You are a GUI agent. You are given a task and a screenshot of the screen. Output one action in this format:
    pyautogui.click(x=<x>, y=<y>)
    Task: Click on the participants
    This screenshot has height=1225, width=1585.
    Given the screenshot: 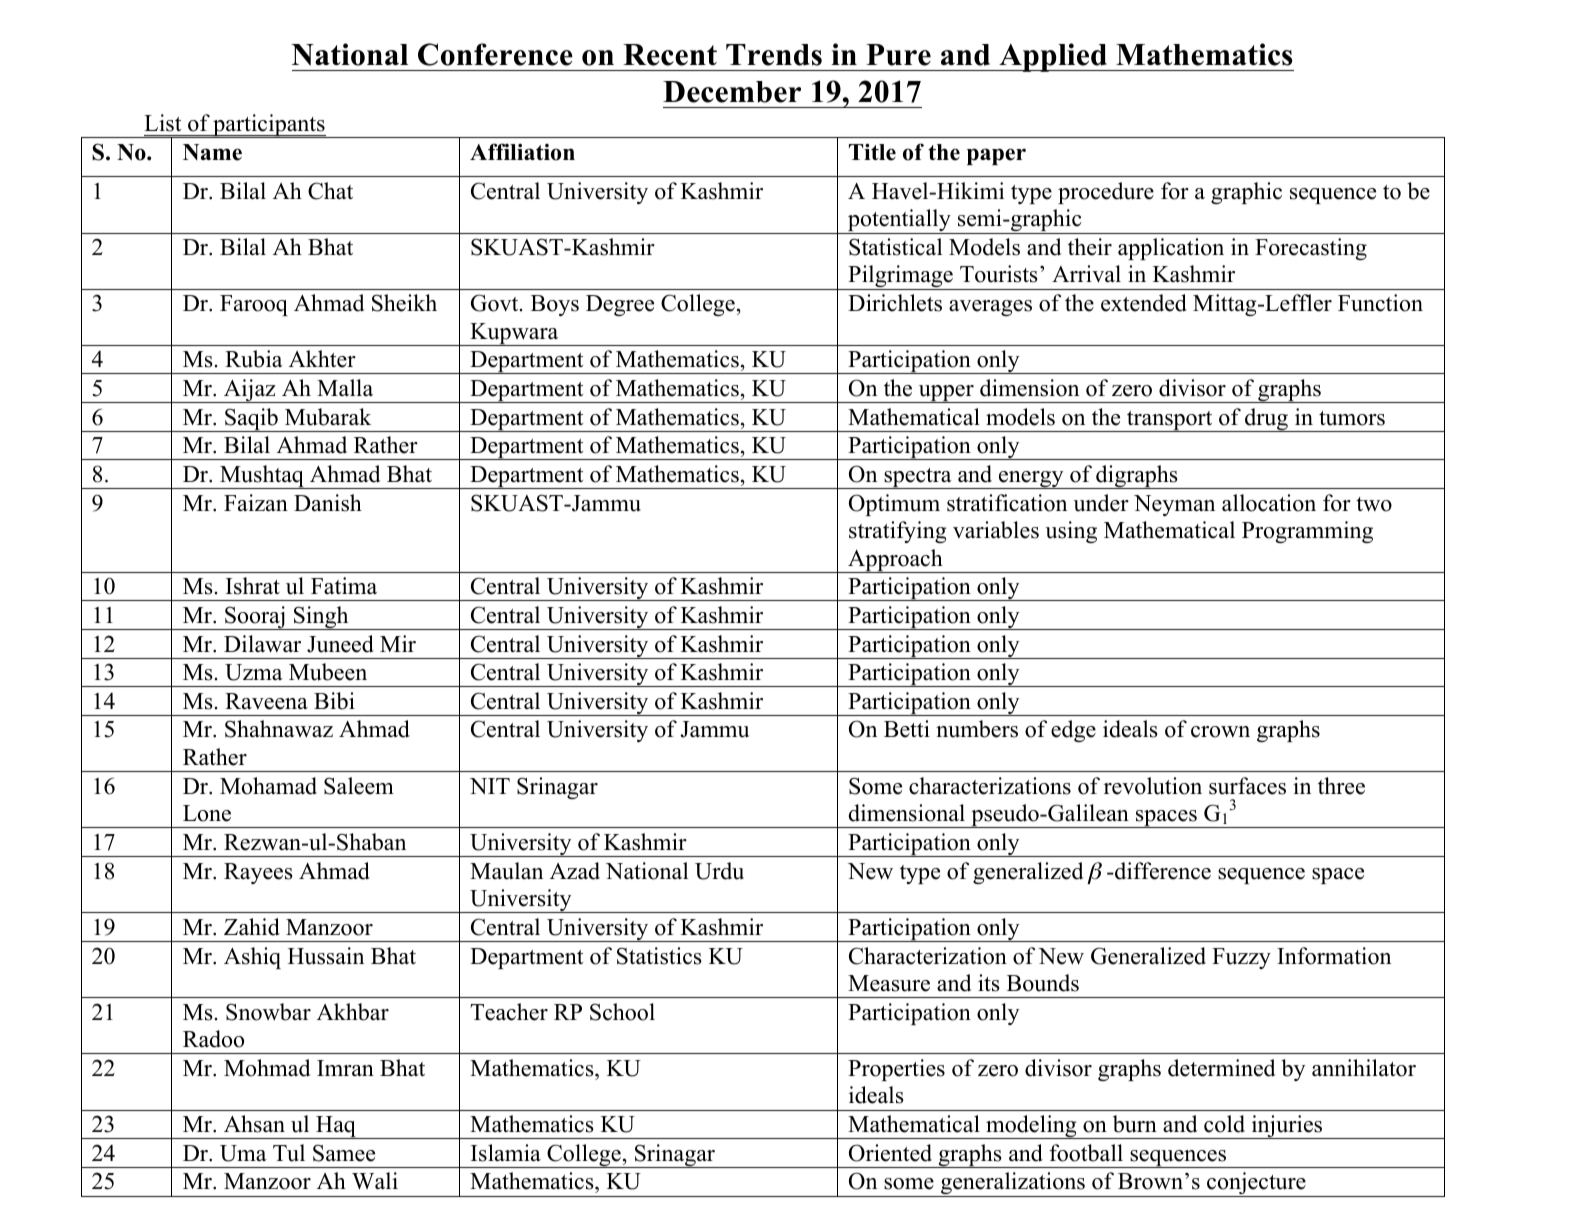 What is the action you would take?
    pyautogui.click(x=269, y=126)
